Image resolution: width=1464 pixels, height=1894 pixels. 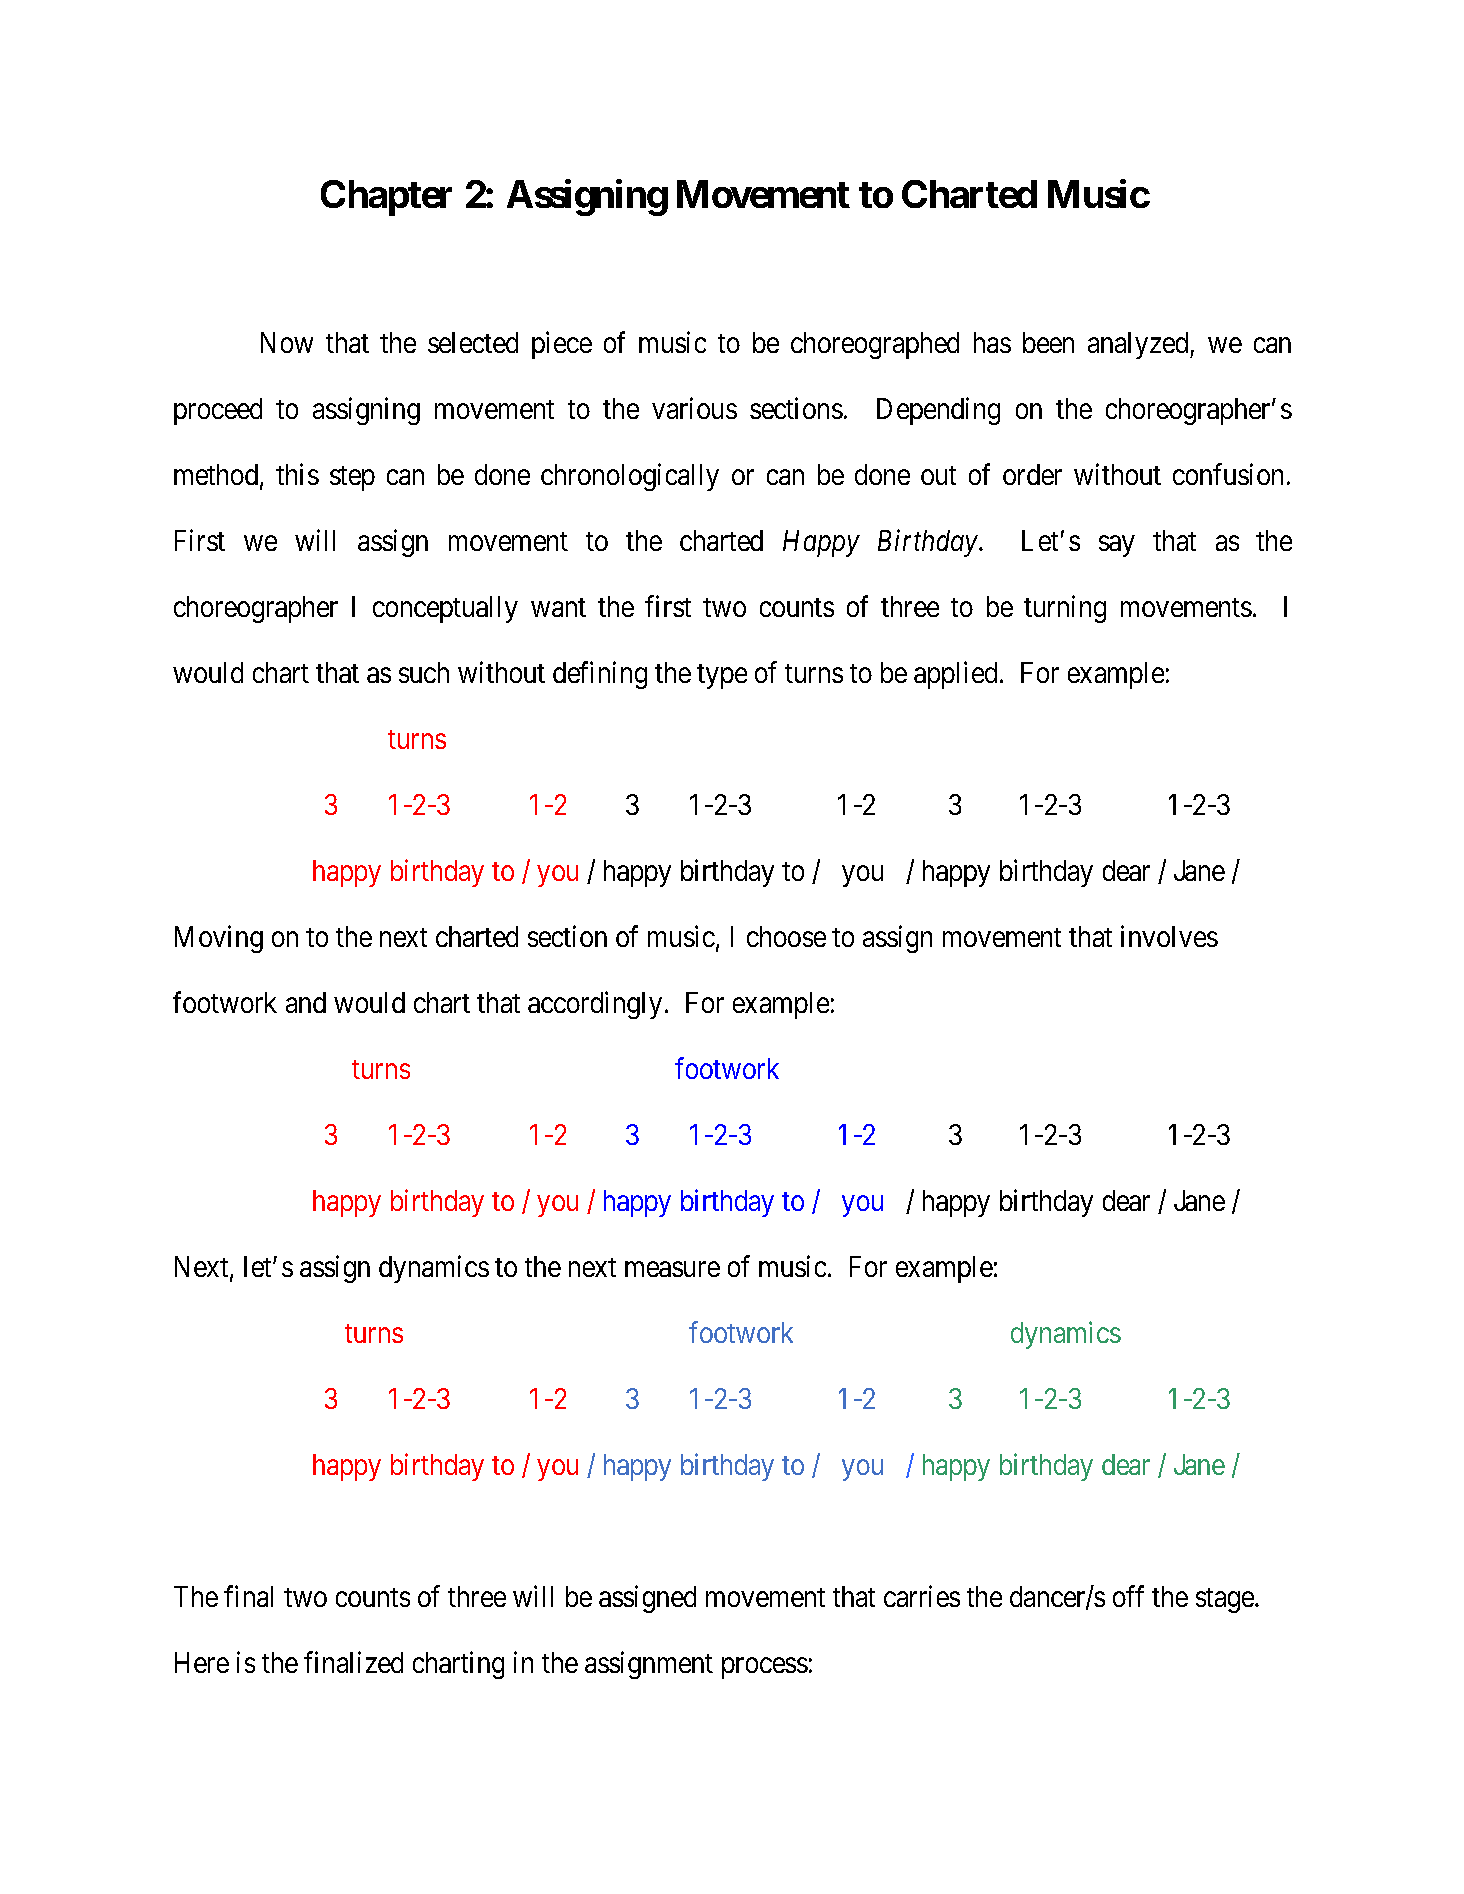 I want to click on measure, so click(x=672, y=1269).
